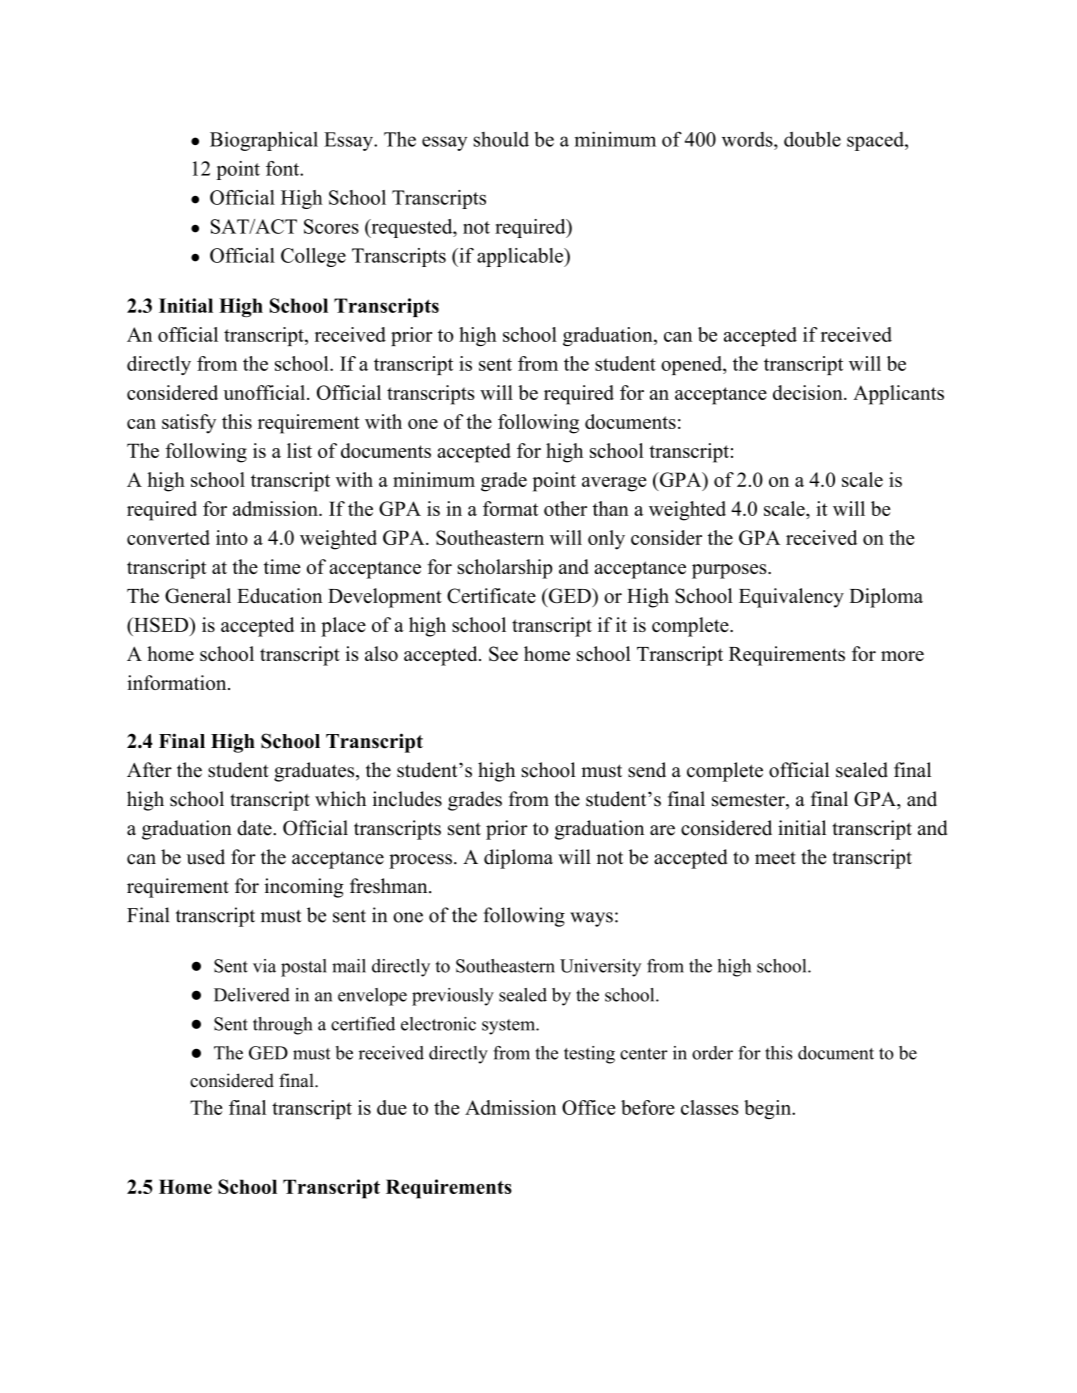 This page has height=1393, width=1077. What do you see at coordinates (284, 168) in the page?
I see `font` at bounding box center [284, 168].
